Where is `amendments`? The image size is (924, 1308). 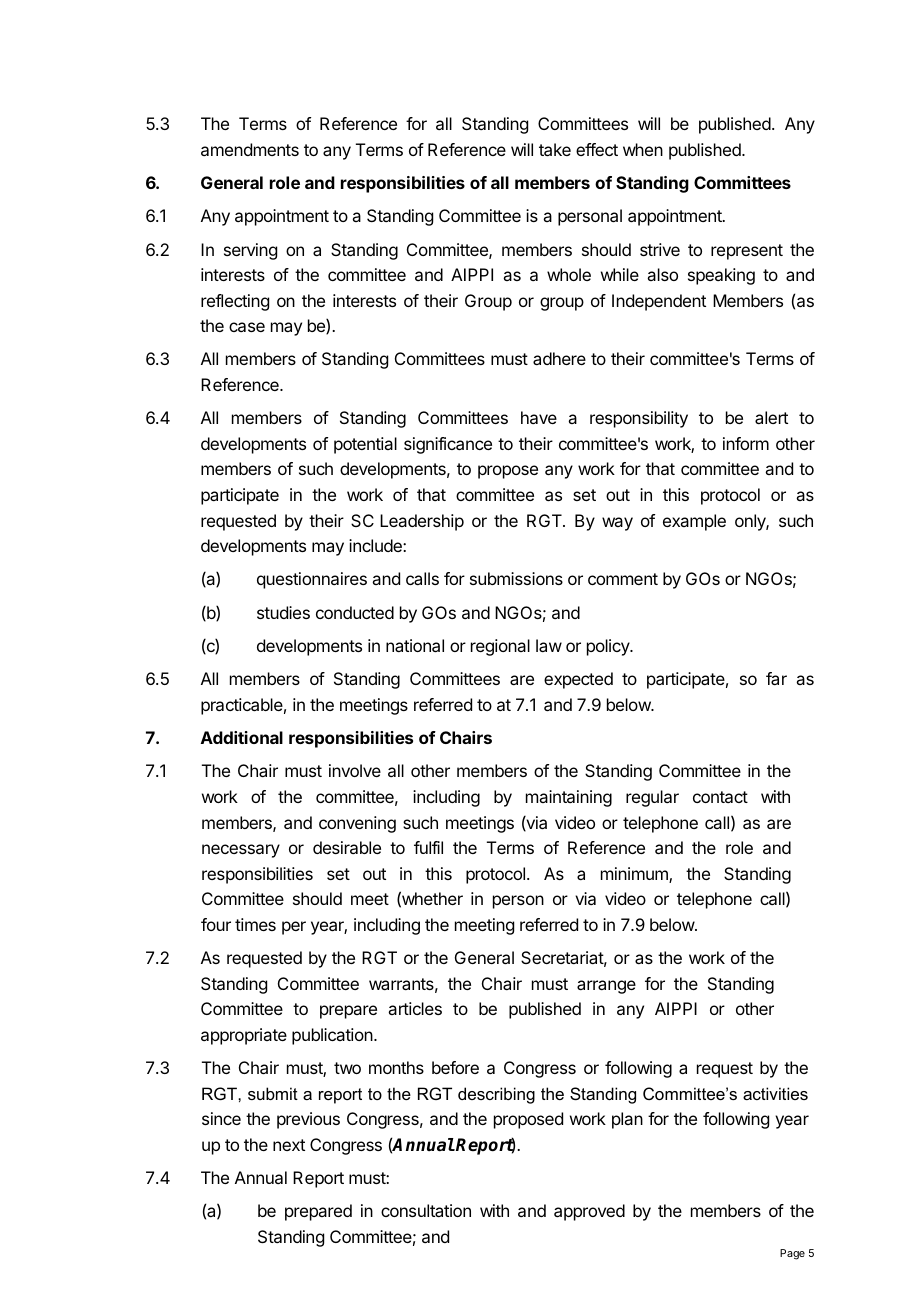 amendments is located at coordinates (250, 149).
